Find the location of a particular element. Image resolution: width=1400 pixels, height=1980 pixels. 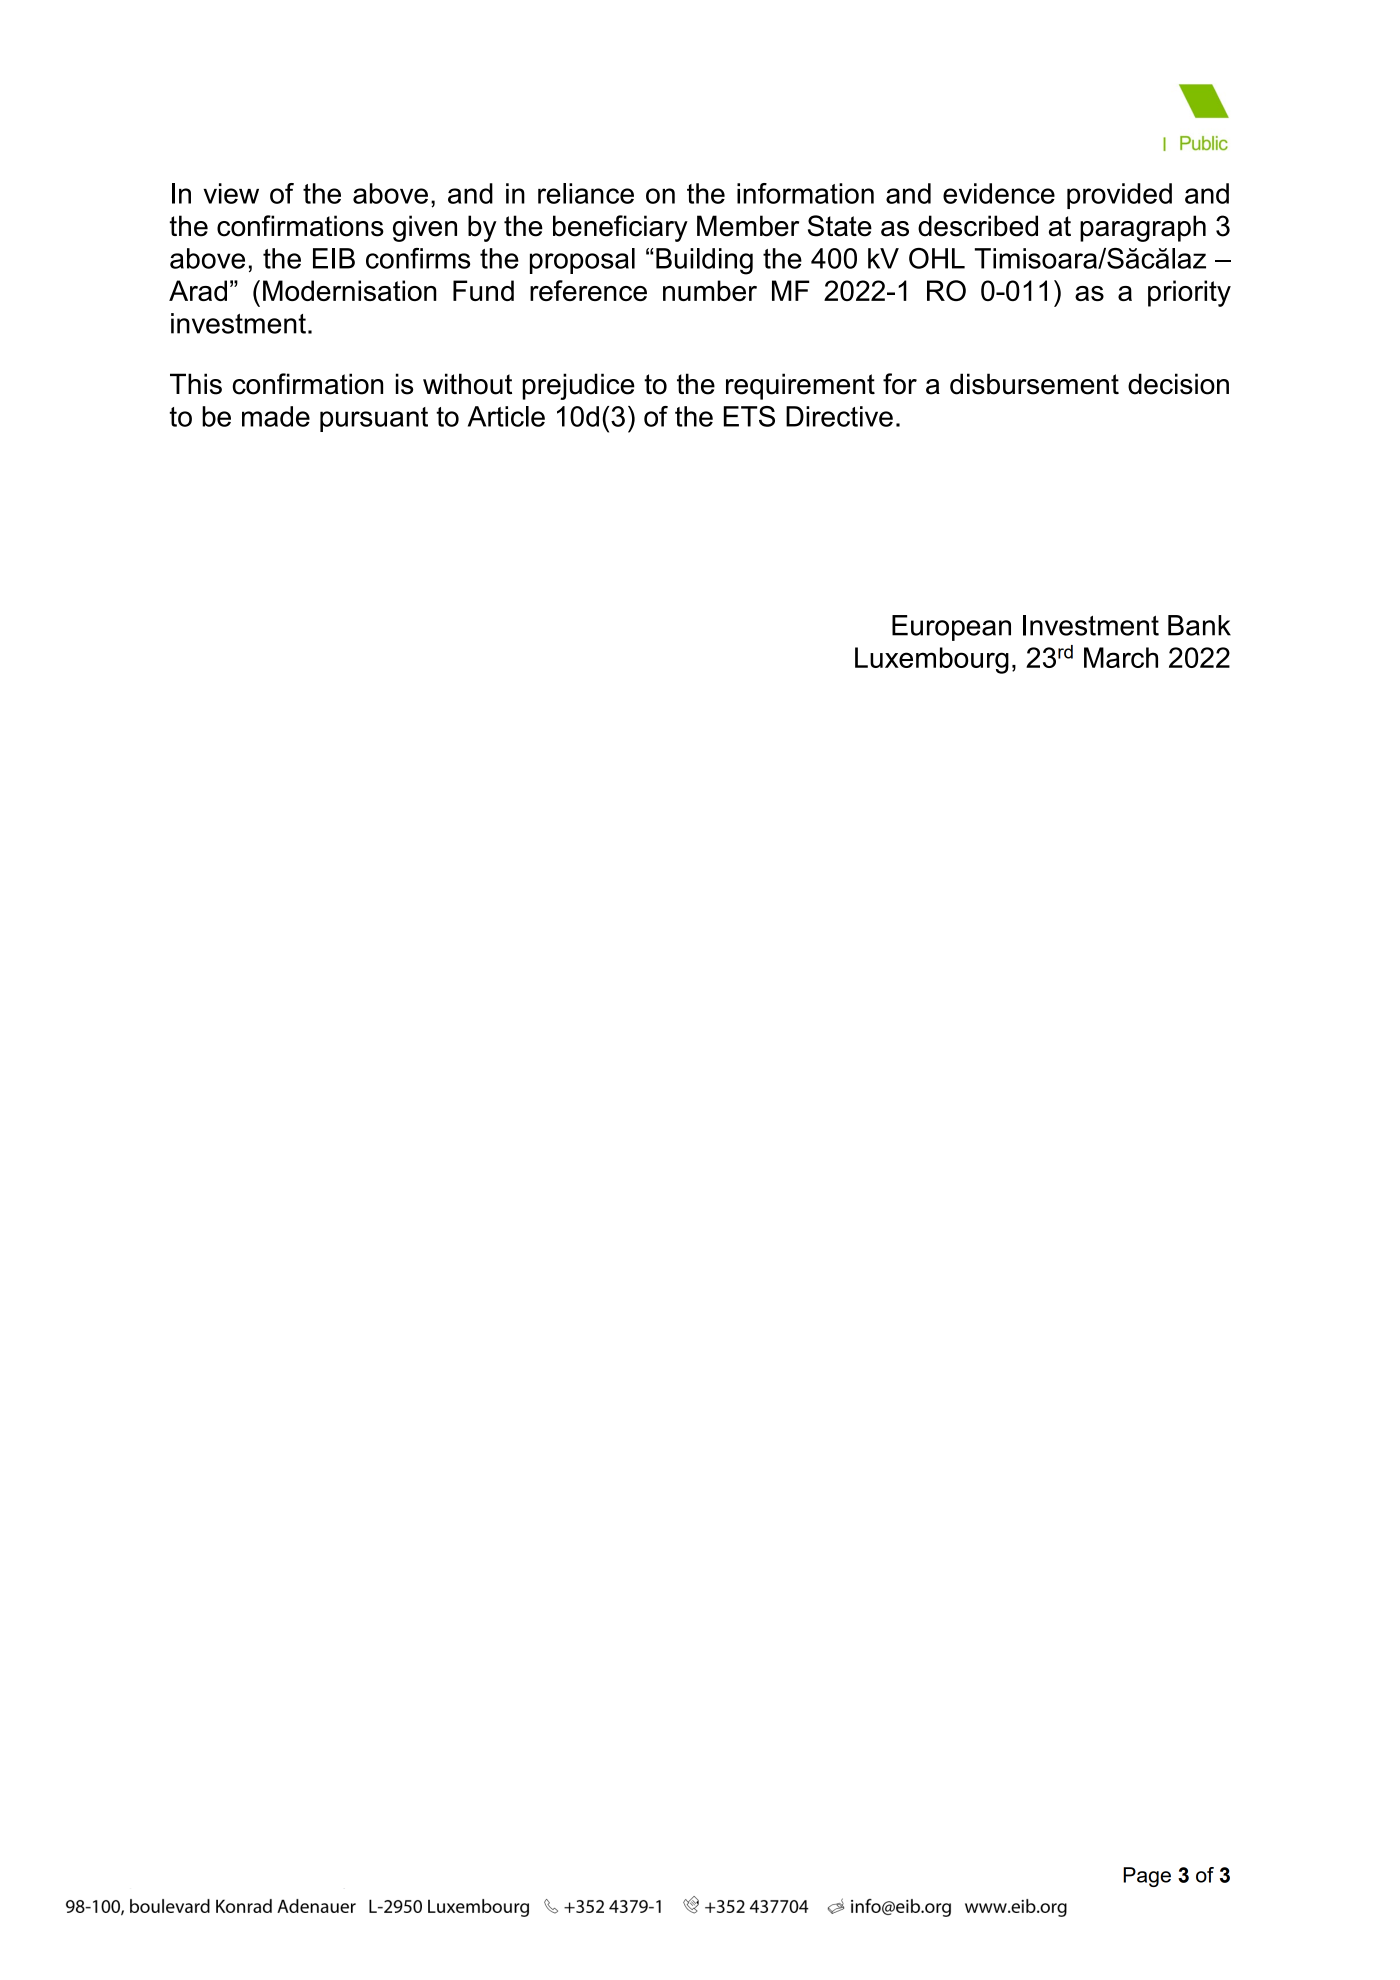

Building is located at coordinates (704, 261).
